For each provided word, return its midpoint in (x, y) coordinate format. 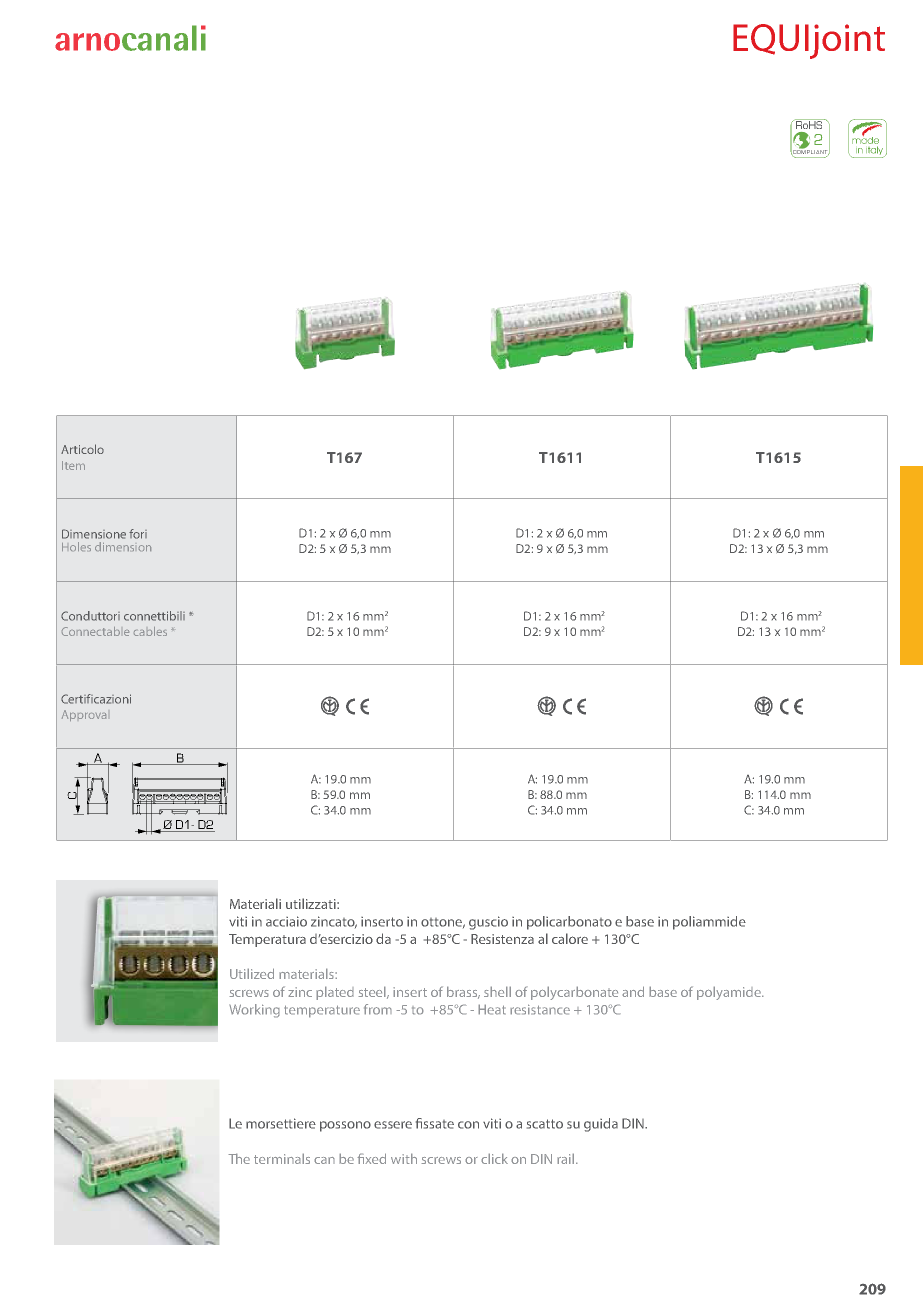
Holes (76, 546)
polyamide (730, 993)
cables (150, 631)
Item (73, 465)
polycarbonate (574, 993)
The (239, 1158)
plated (335, 993)
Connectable (95, 631)
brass (463, 992)
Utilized (252, 973)
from (378, 1009)
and (633, 991)
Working (254, 1011)
